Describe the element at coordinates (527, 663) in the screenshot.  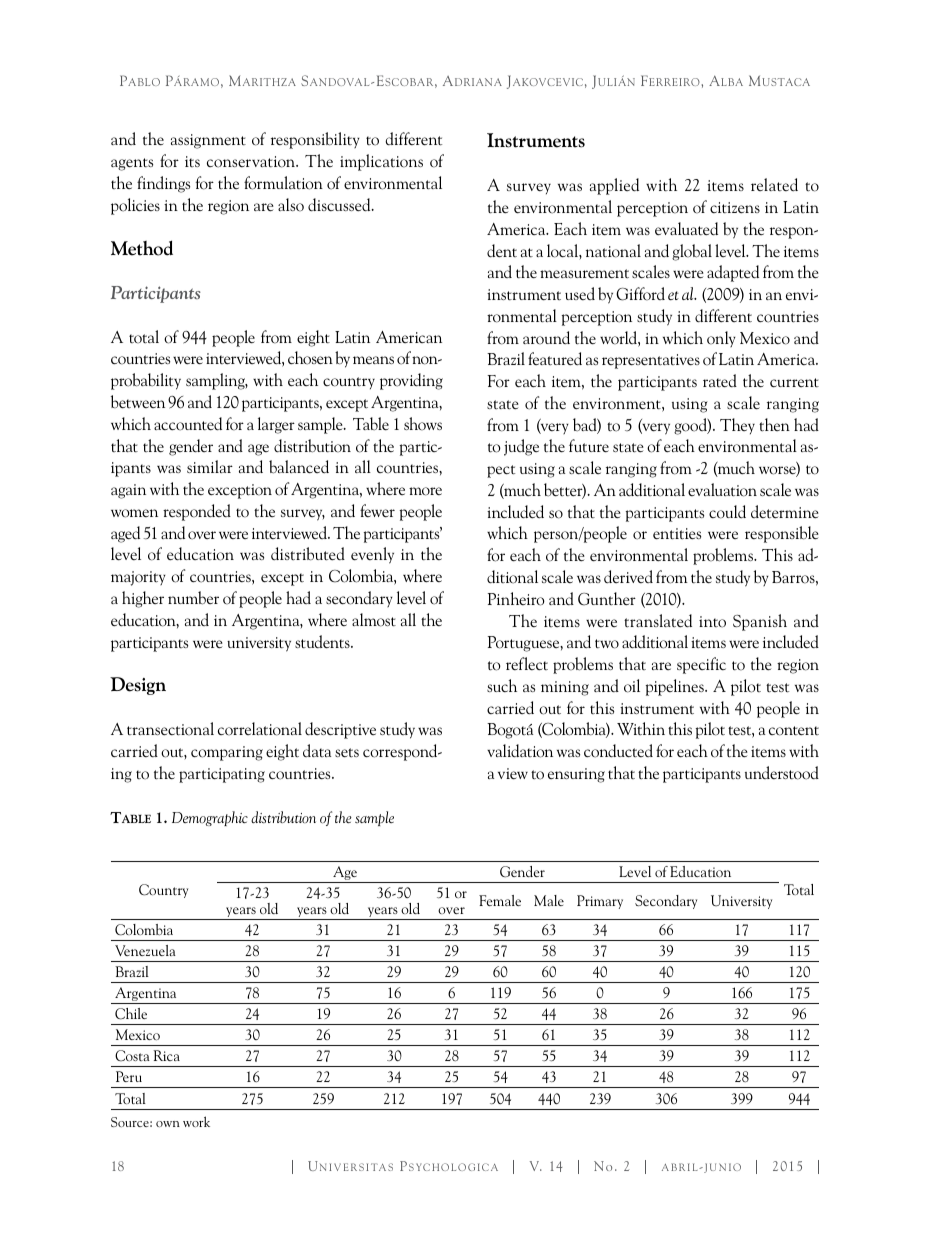
I see `reflect` at that location.
